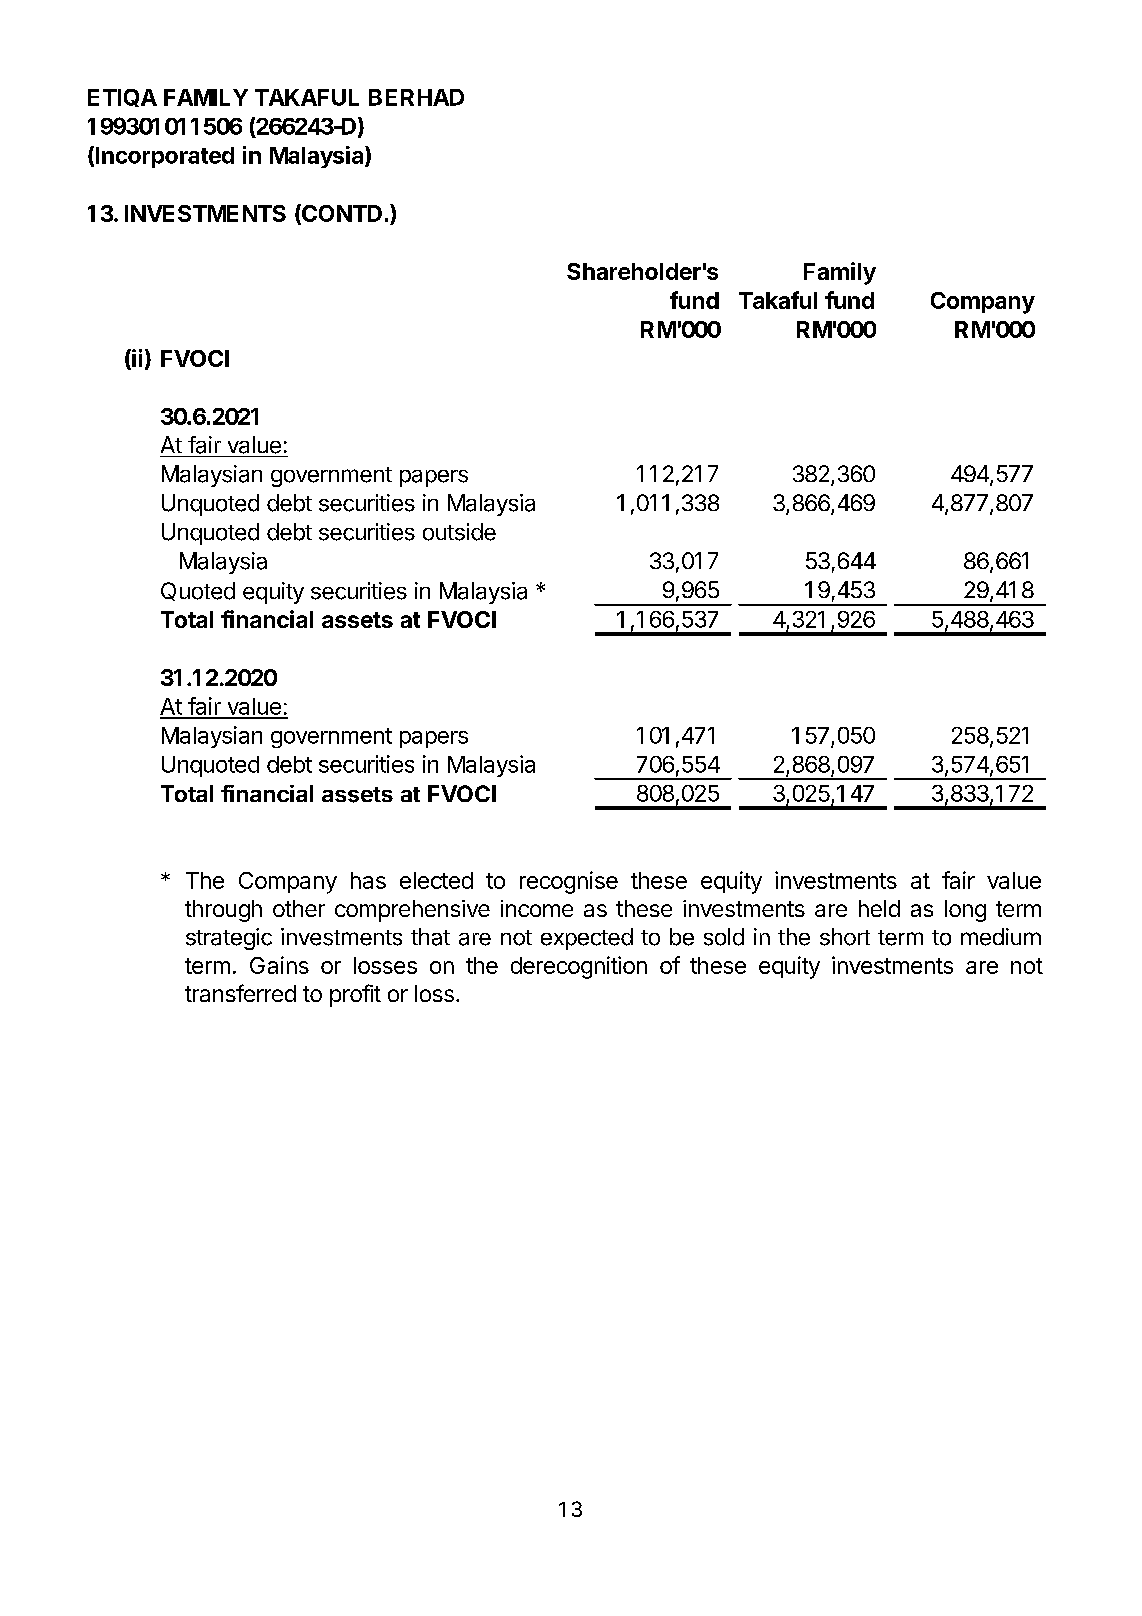  What do you see at coordinates (724, 937) in the document?
I see `sold` at bounding box center [724, 937].
